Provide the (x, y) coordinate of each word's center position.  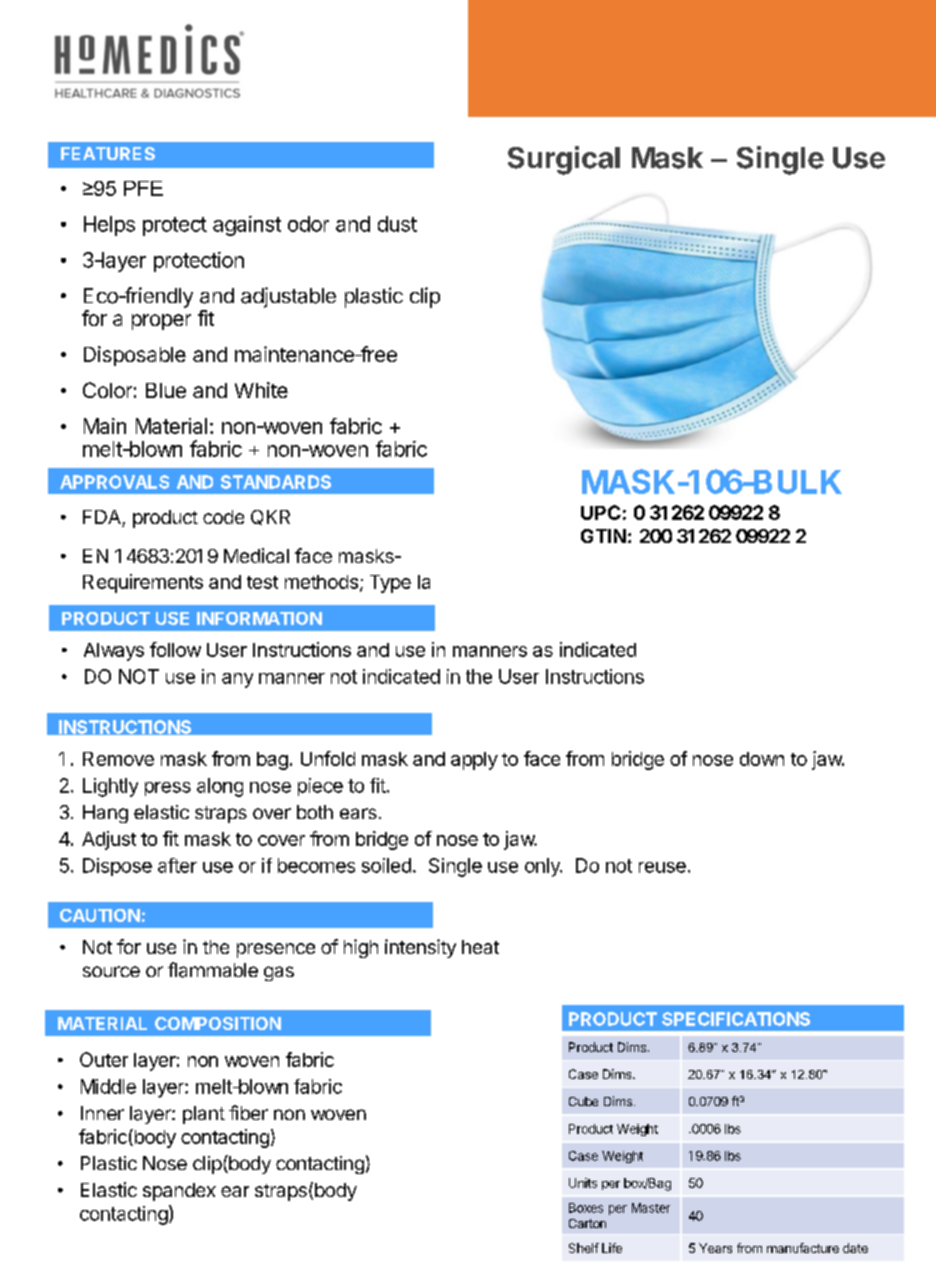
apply (474, 761)
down (762, 759)
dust (397, 224)
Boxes (586, 1208)
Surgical (564, 160)
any (237, 680)
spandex (179, 1192)
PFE (143, 188)
